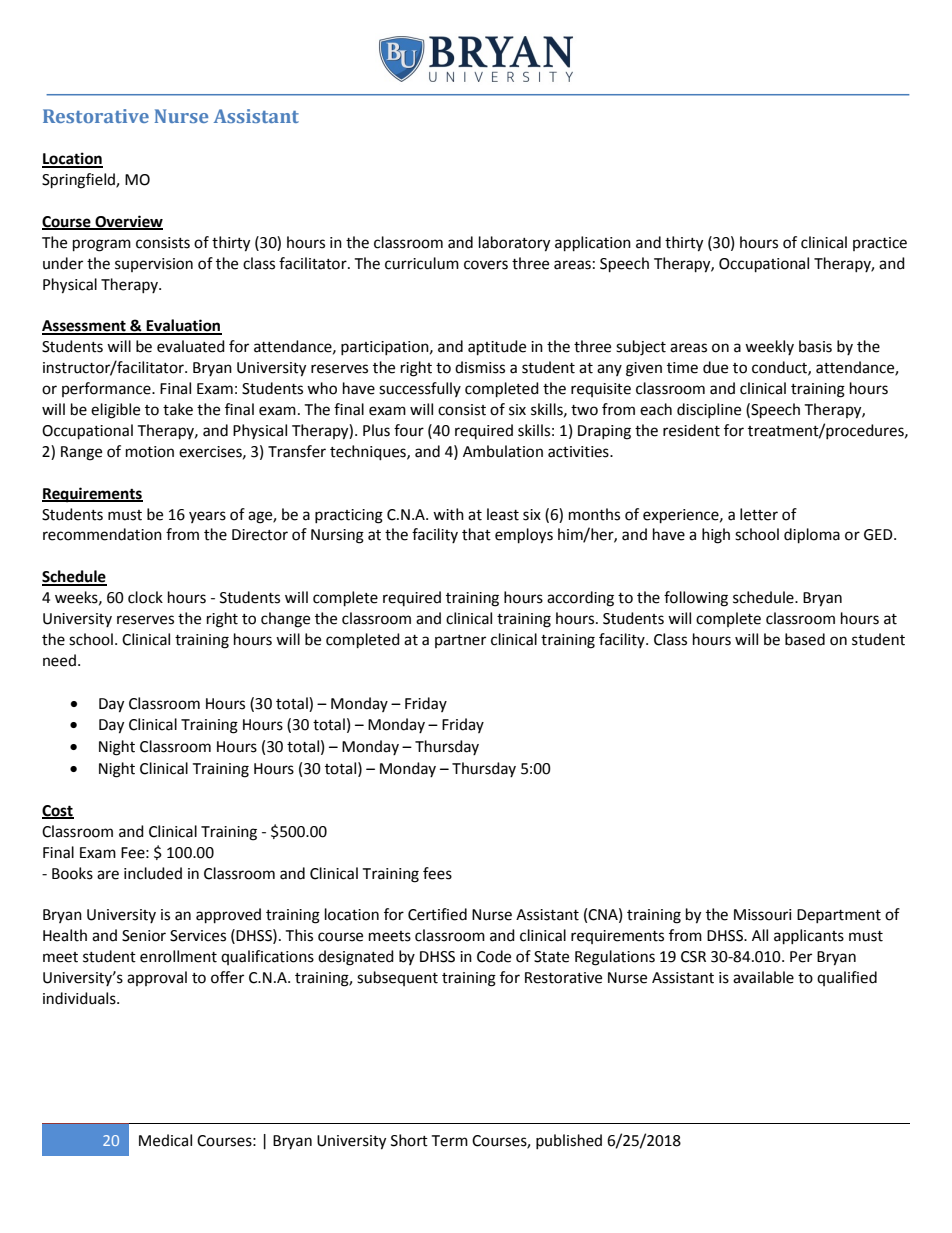 The height and width of the image is (1233, 952). Describe the element at coordinates (153, 873) in the image. I see `included` at that location.
